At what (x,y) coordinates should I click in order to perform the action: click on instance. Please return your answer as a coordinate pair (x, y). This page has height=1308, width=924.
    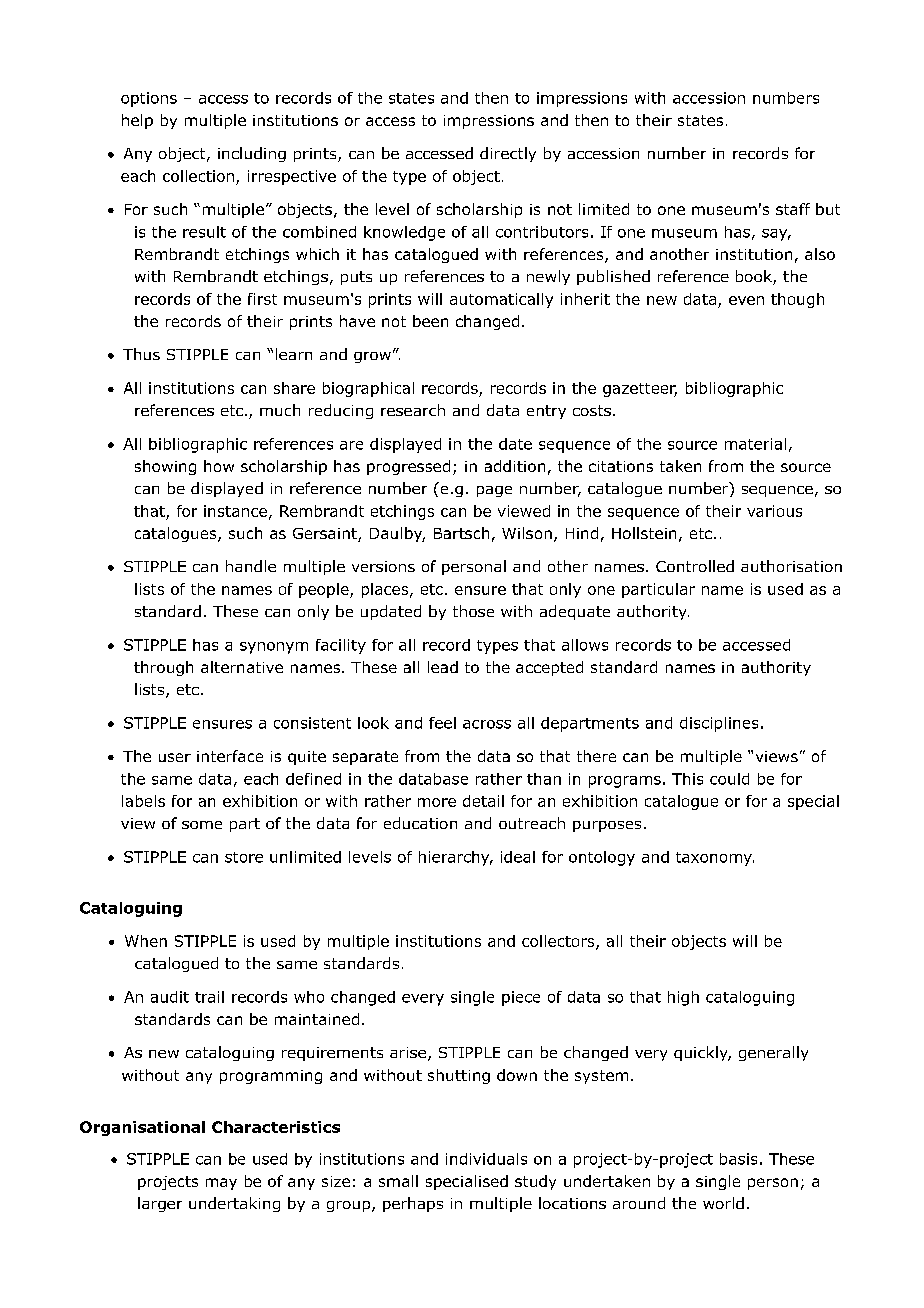
    Looking at the image, I should click on (235, 511).
